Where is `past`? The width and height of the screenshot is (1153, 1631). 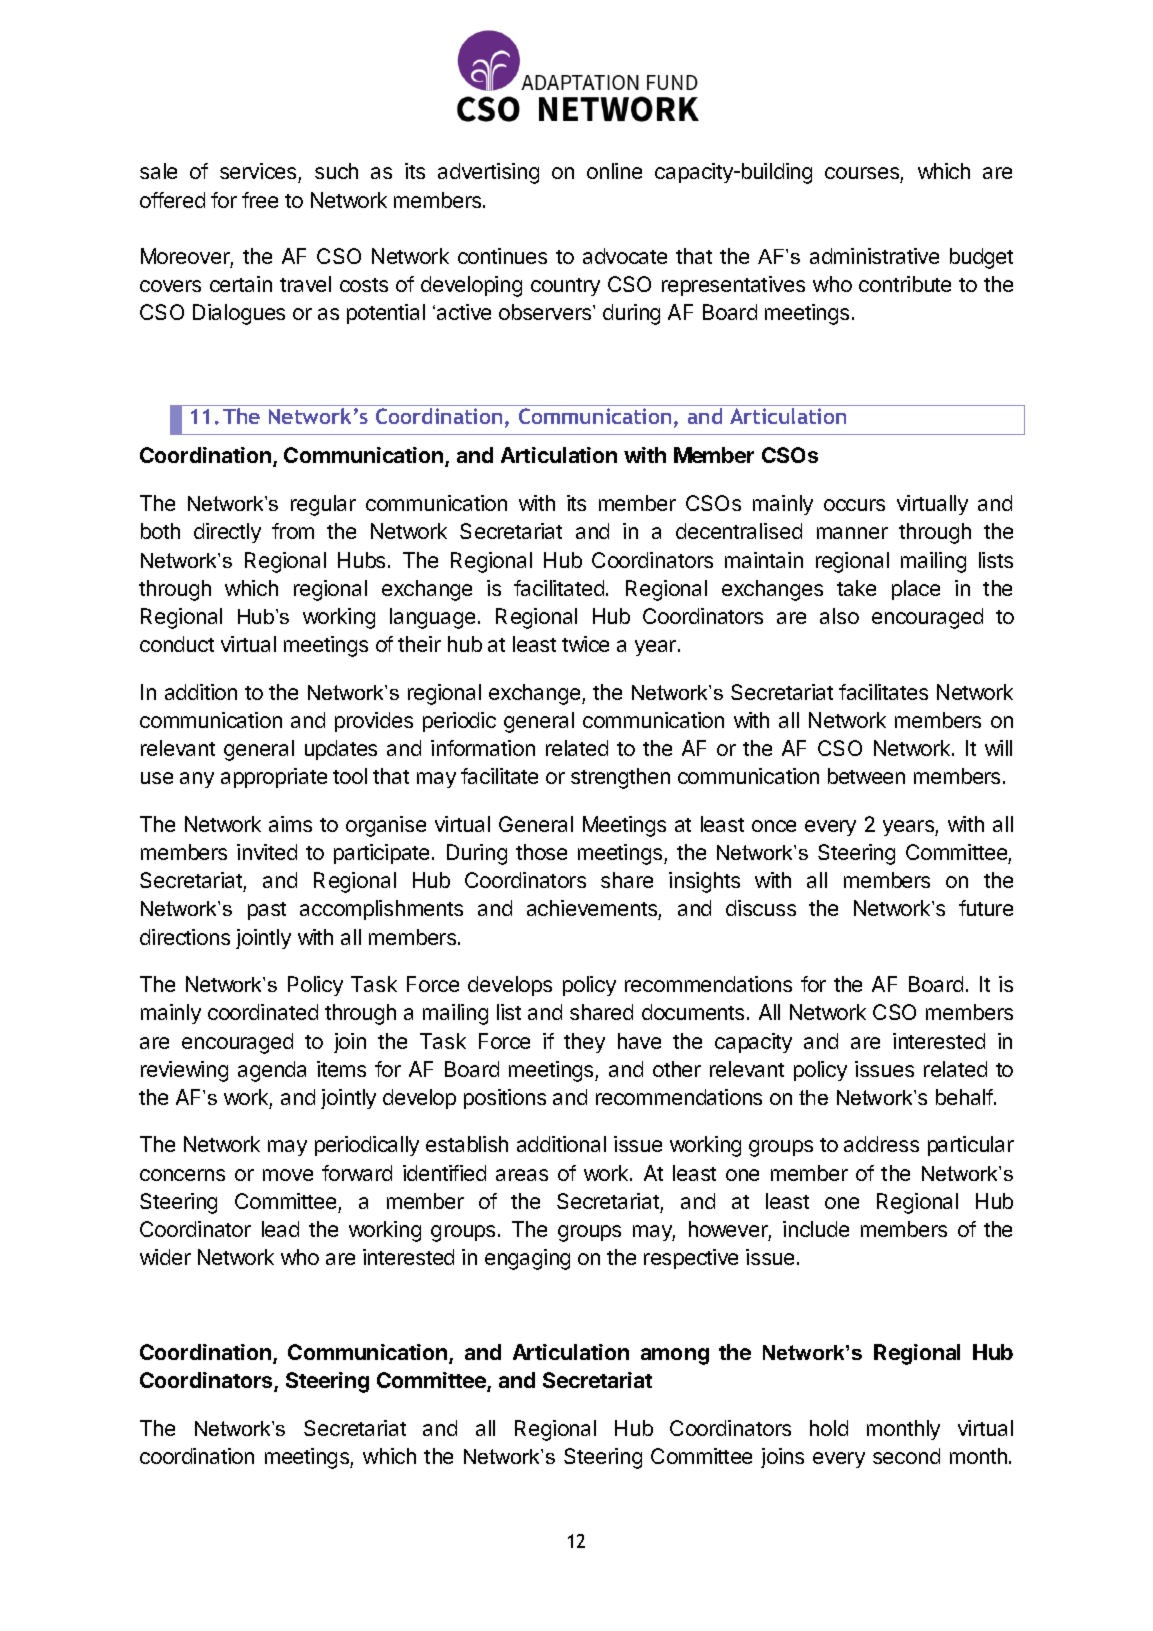
past is located at coordinates (267, 911).
